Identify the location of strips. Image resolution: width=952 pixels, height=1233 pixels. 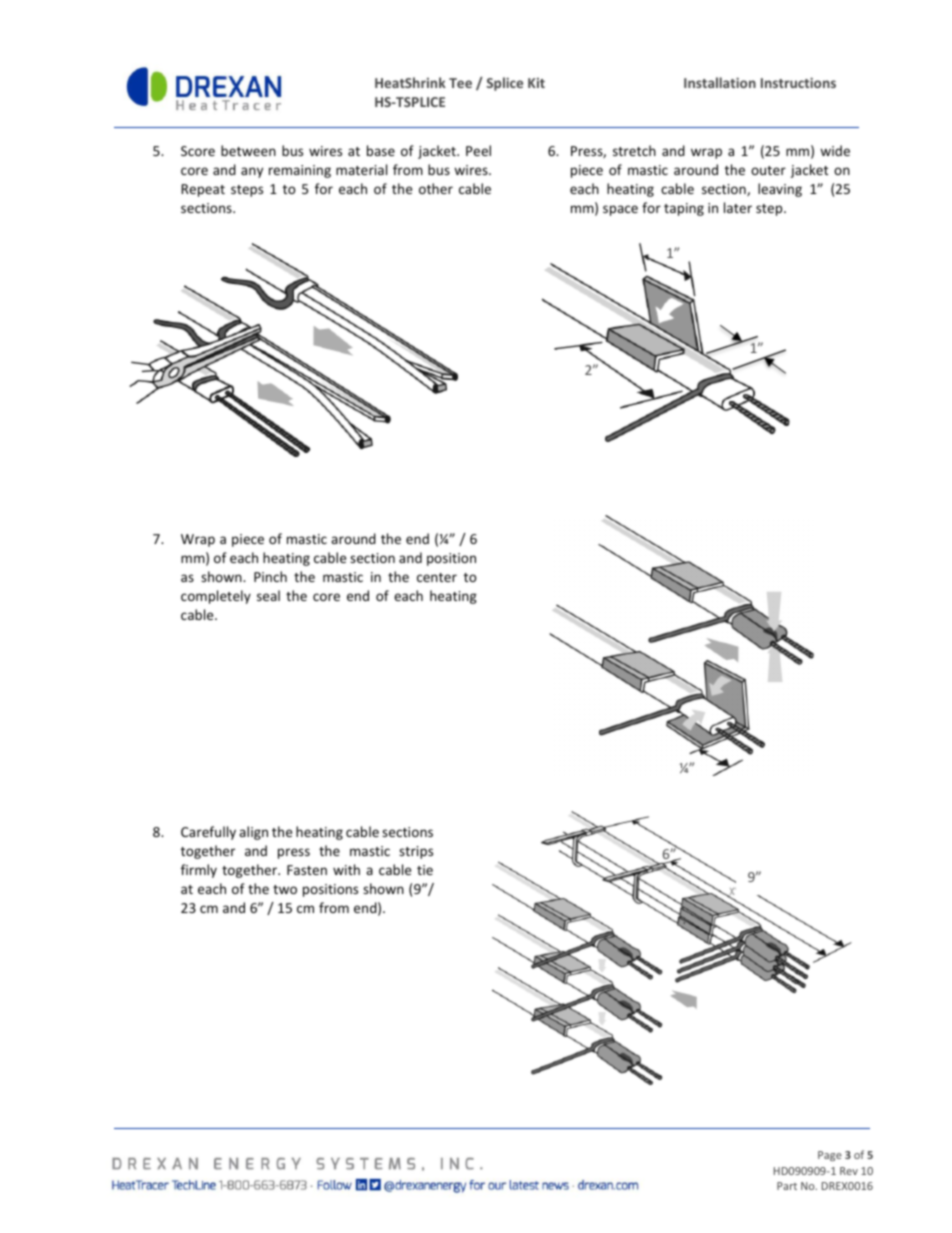
(416, 852).
